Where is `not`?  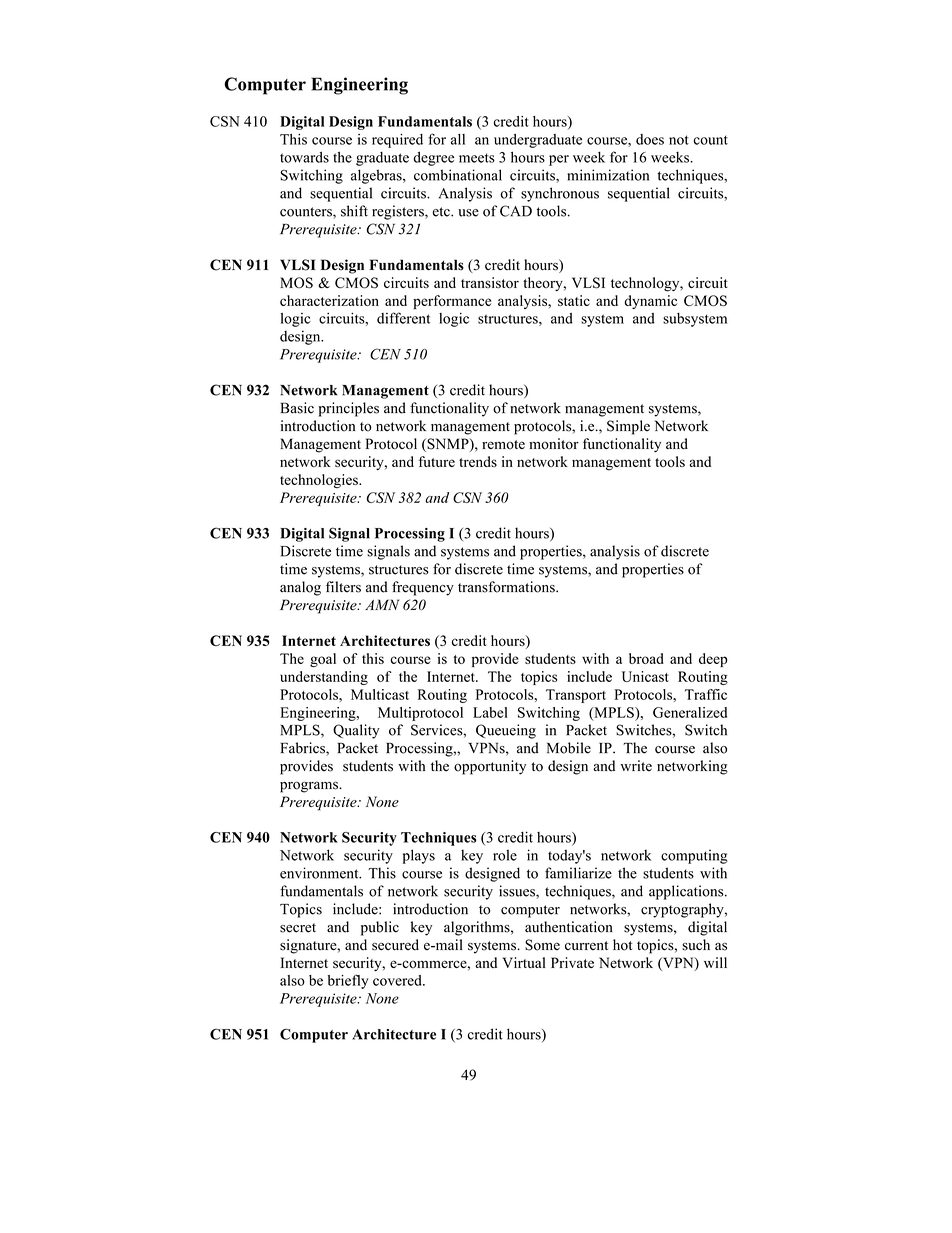 not is located at coordinates (679, 140).
